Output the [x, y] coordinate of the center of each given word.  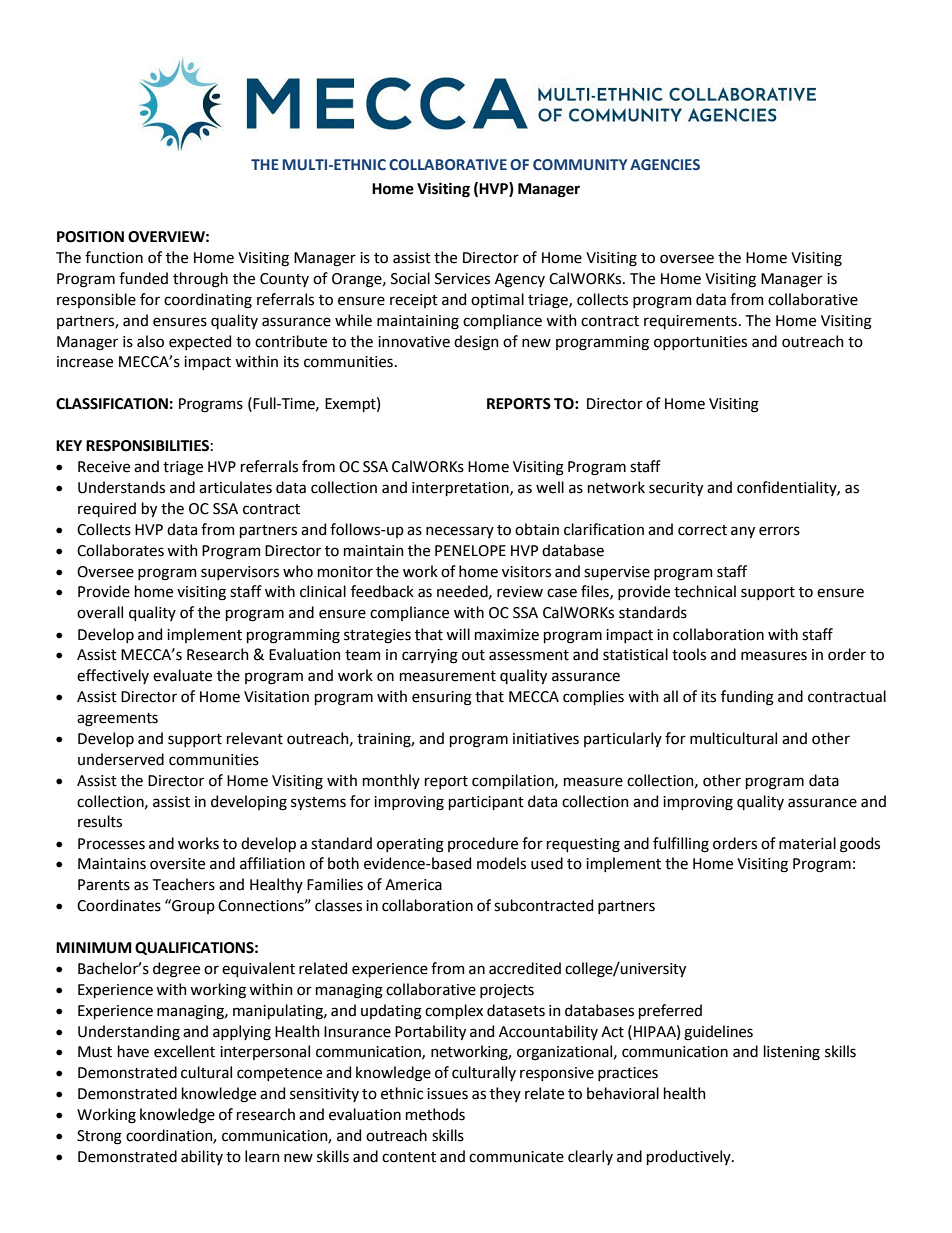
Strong [99, 1137]
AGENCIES [665, 164]
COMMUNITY [580, 165]
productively [690, 1157]
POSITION [90, 237]
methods [435, 1114]
